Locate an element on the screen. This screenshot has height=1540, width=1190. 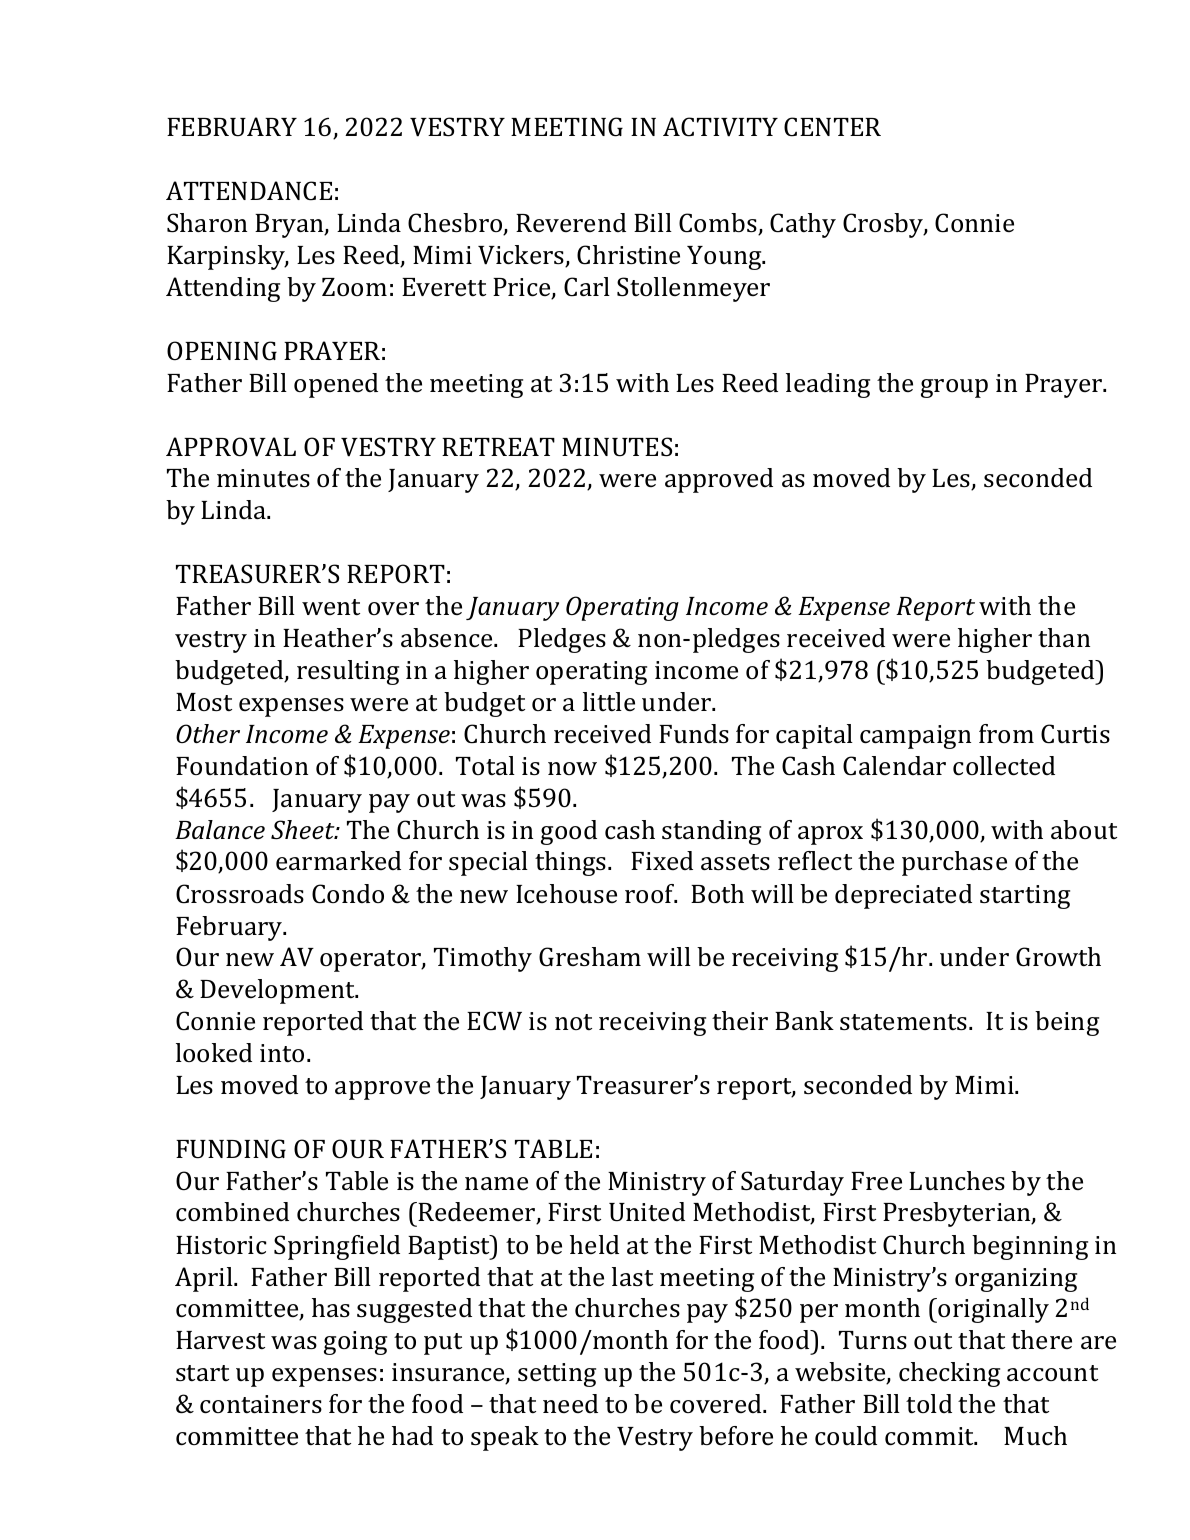
containers is located at coordinates (261, 1404).
